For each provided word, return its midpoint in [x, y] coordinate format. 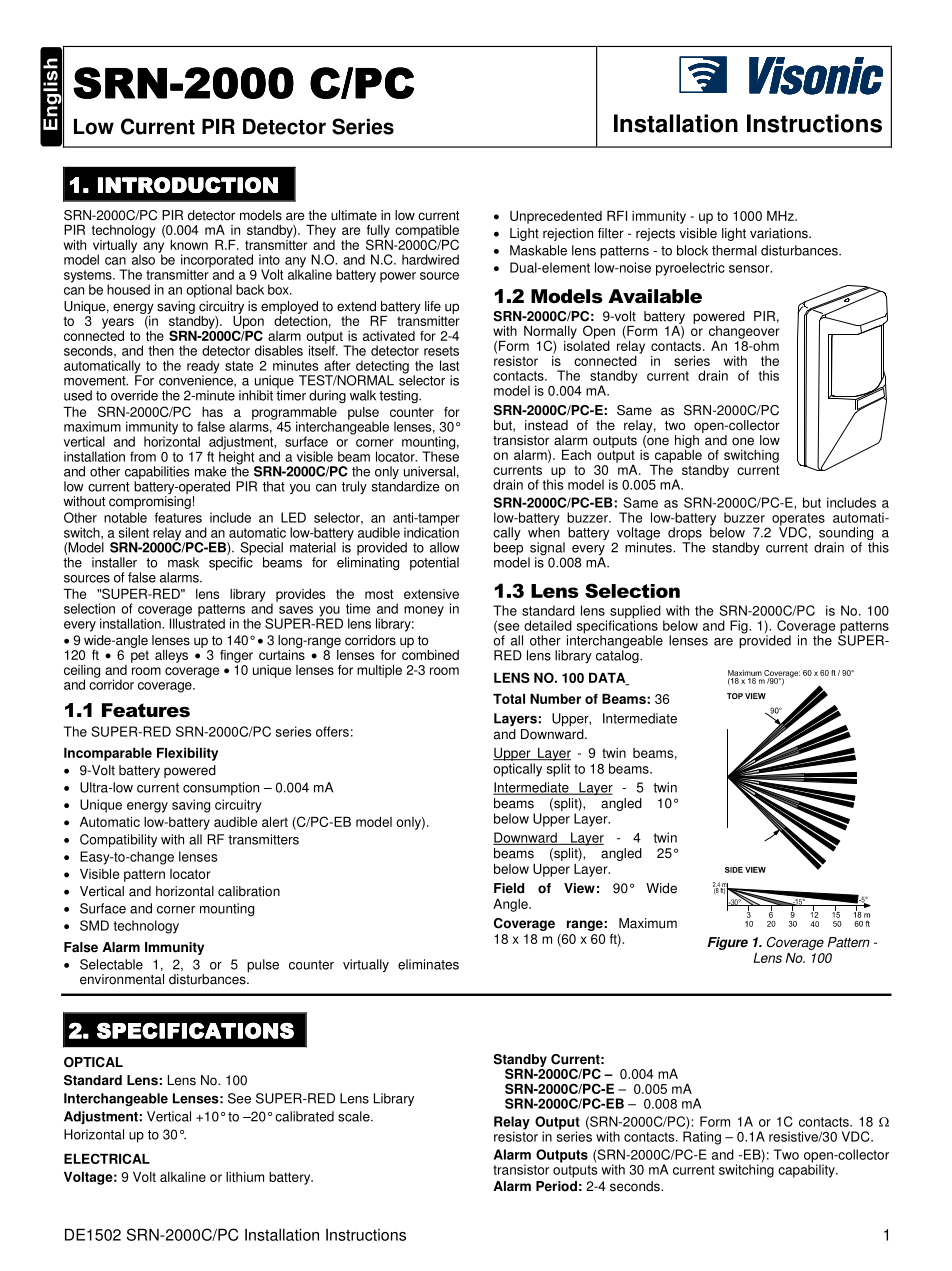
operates [798, 520]
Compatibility [118, 841]
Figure [728, 943]
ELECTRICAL [107, 1158]
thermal [734, 250]
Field [509, 888]
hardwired [430, 259]
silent [134, 532]
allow [445, 547]
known [189, 245]
